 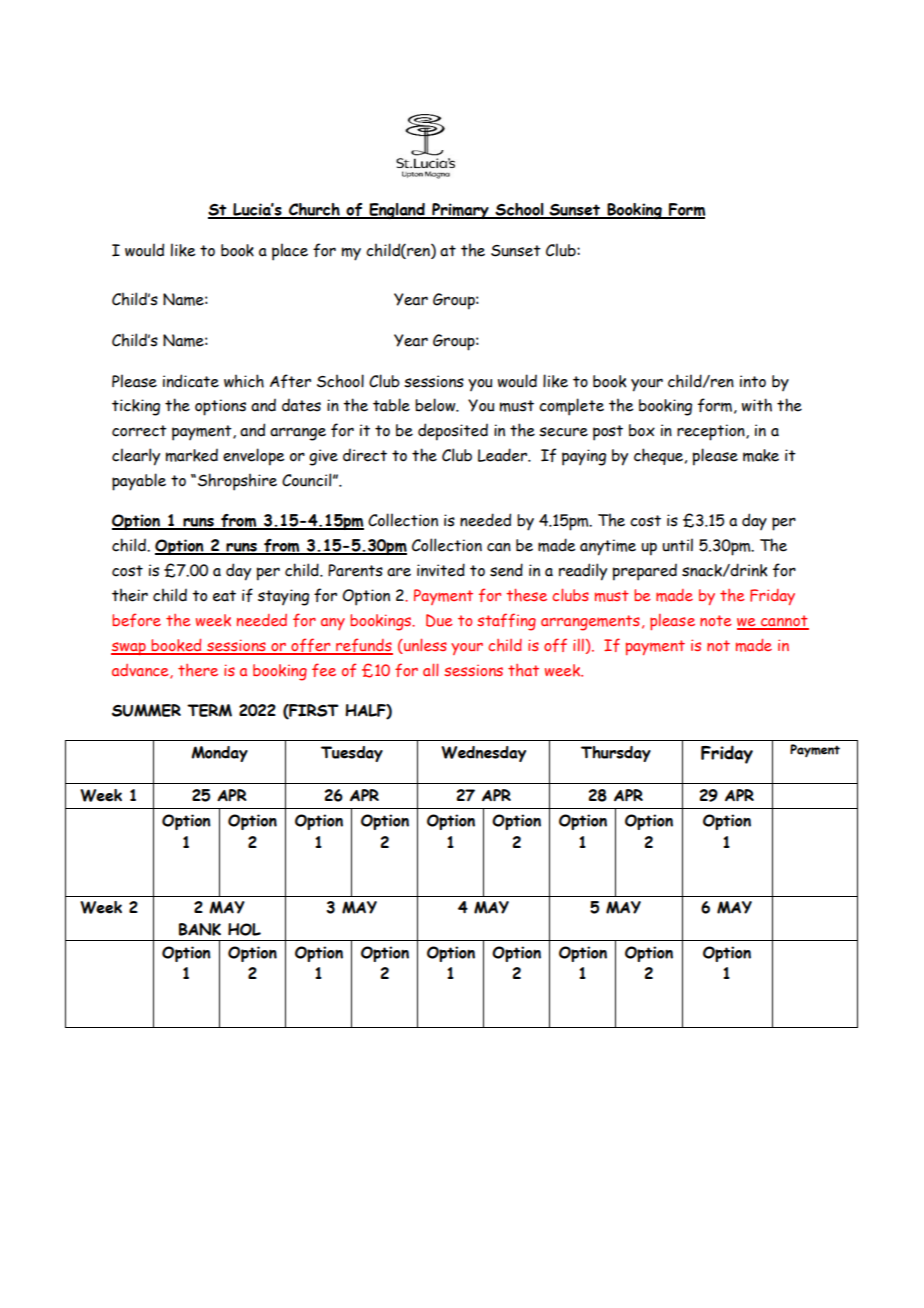 I want to click on into, so click(x=753, y=381).
